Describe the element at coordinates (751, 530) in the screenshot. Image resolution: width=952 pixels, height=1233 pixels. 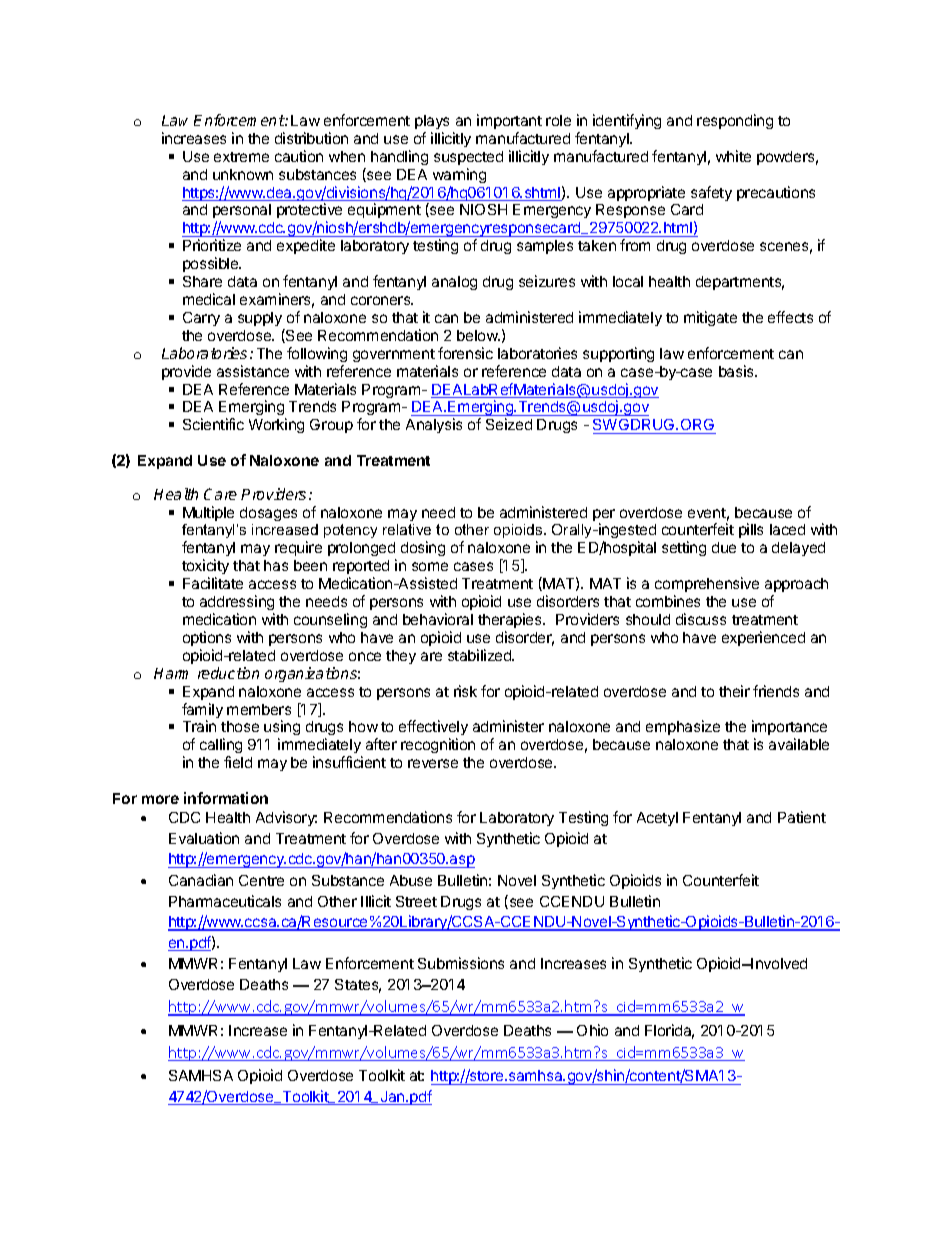
I see `pills` at that location.
